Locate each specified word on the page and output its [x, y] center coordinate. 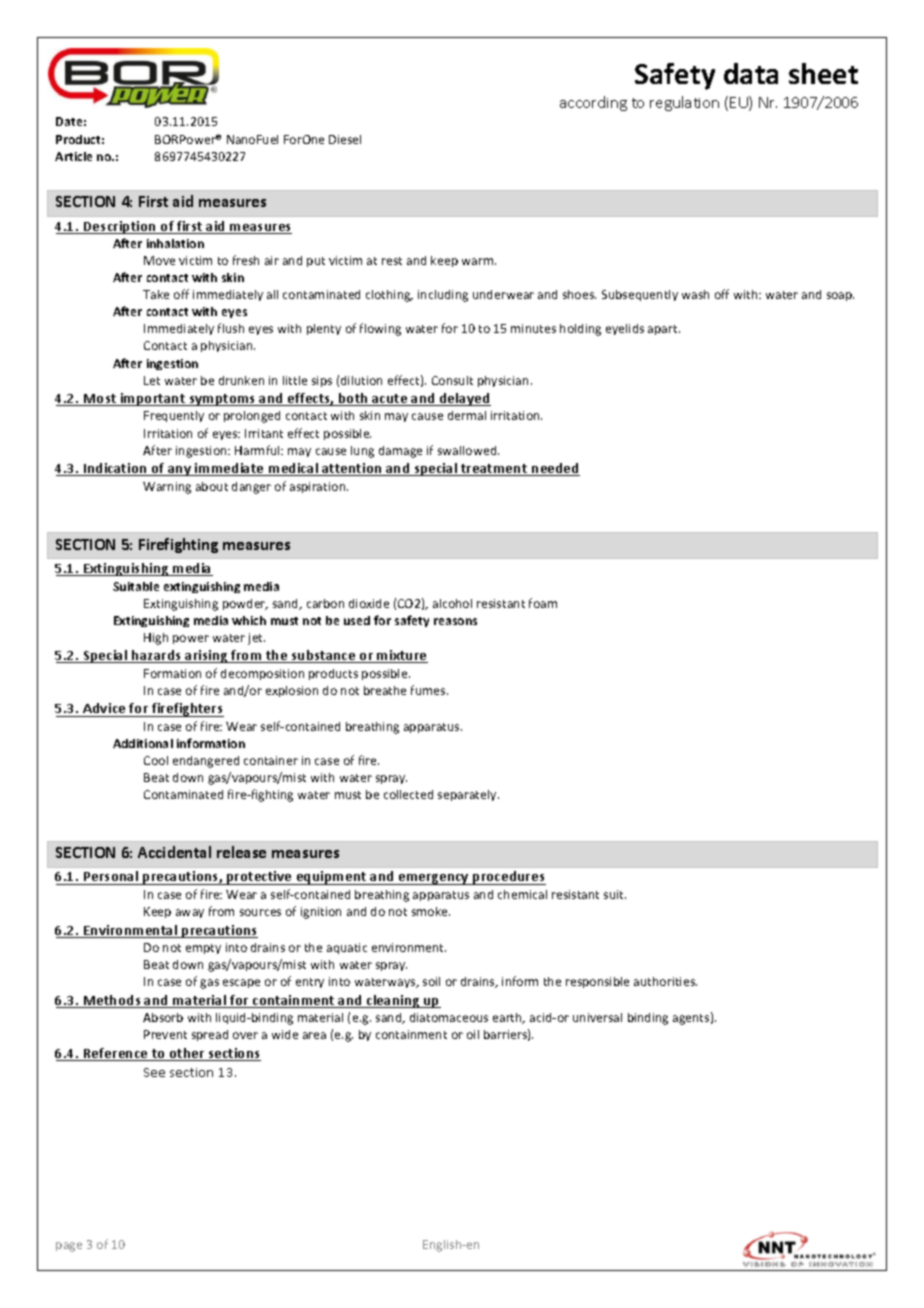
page [69, 1247]
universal [597, 1017]
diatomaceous [449, 1017]
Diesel [345, 139]
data [751, 73]
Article [73, 156]
